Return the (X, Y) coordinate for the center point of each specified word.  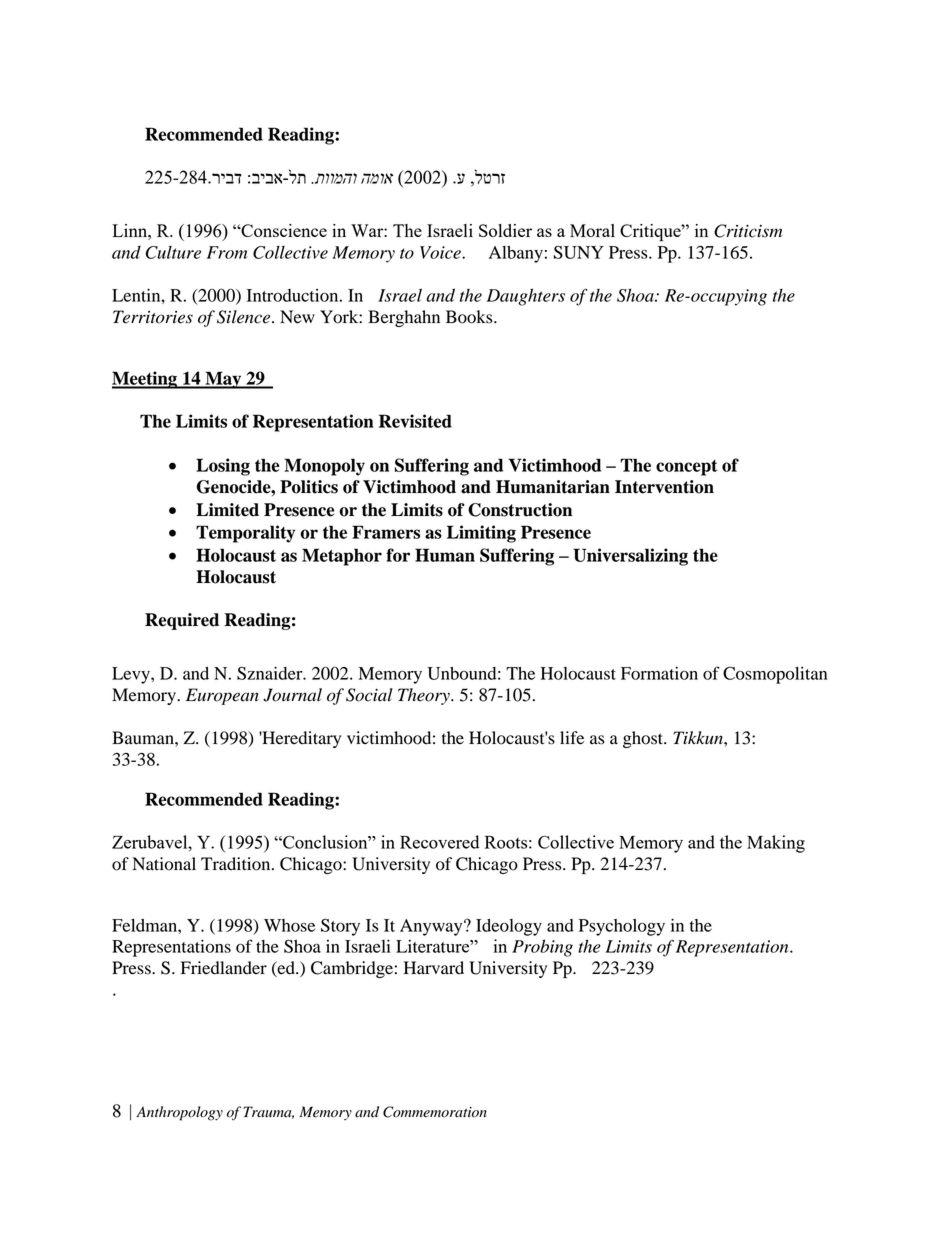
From (227, 252)
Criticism (748, 231)
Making (776, 844)
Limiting (481, 534)
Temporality (245, 534)
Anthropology (179, 1113)
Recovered (439, 842)
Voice (441, 252)
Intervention (664, 487)
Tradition (237, 864)
